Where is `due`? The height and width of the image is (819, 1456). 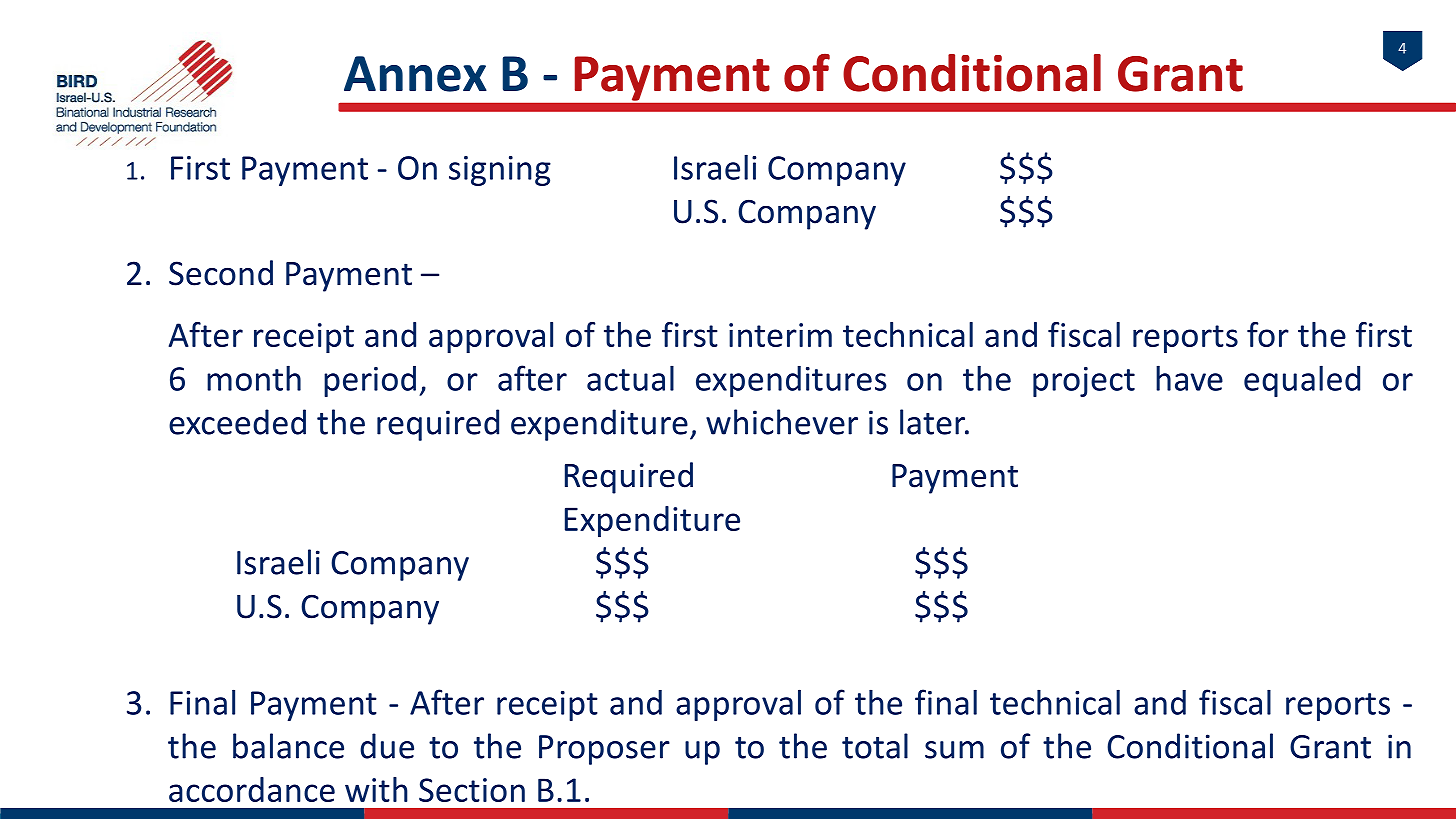
due is located at coordinates (387, 746).
